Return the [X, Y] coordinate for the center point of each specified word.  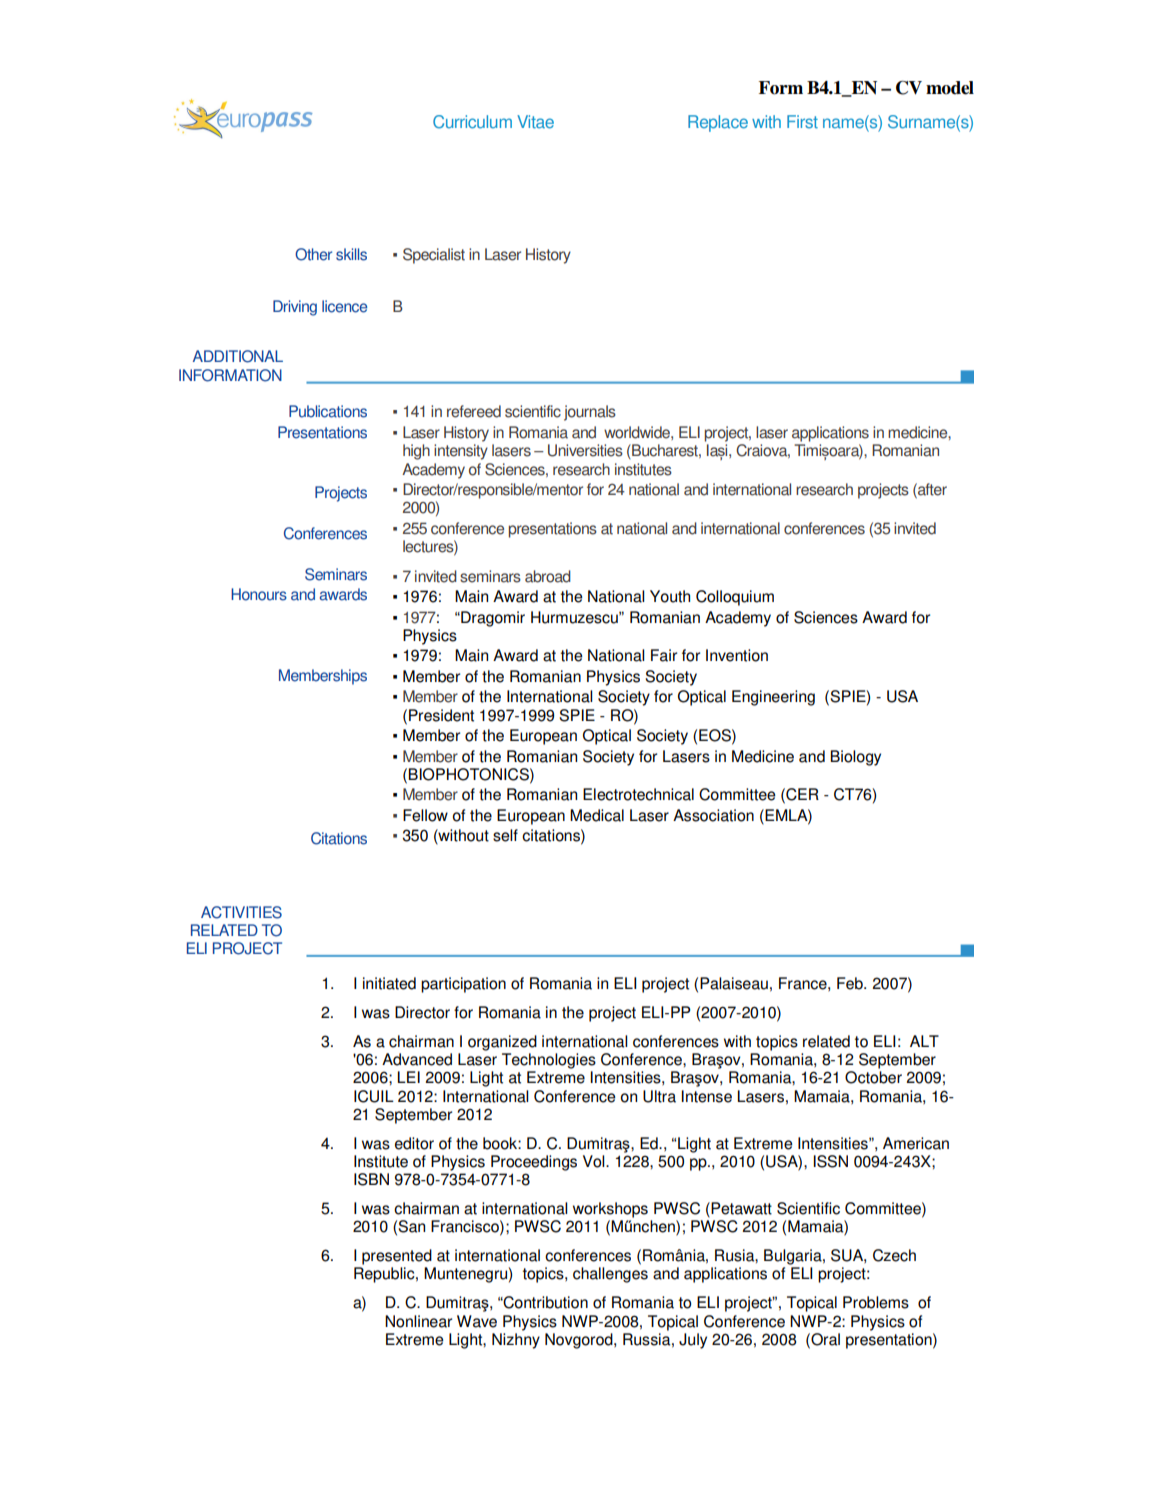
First [802, 122]
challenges [610, 1275]
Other [313, 254]
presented [397, 1257]
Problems [876, 1302]
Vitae [535, 122]
